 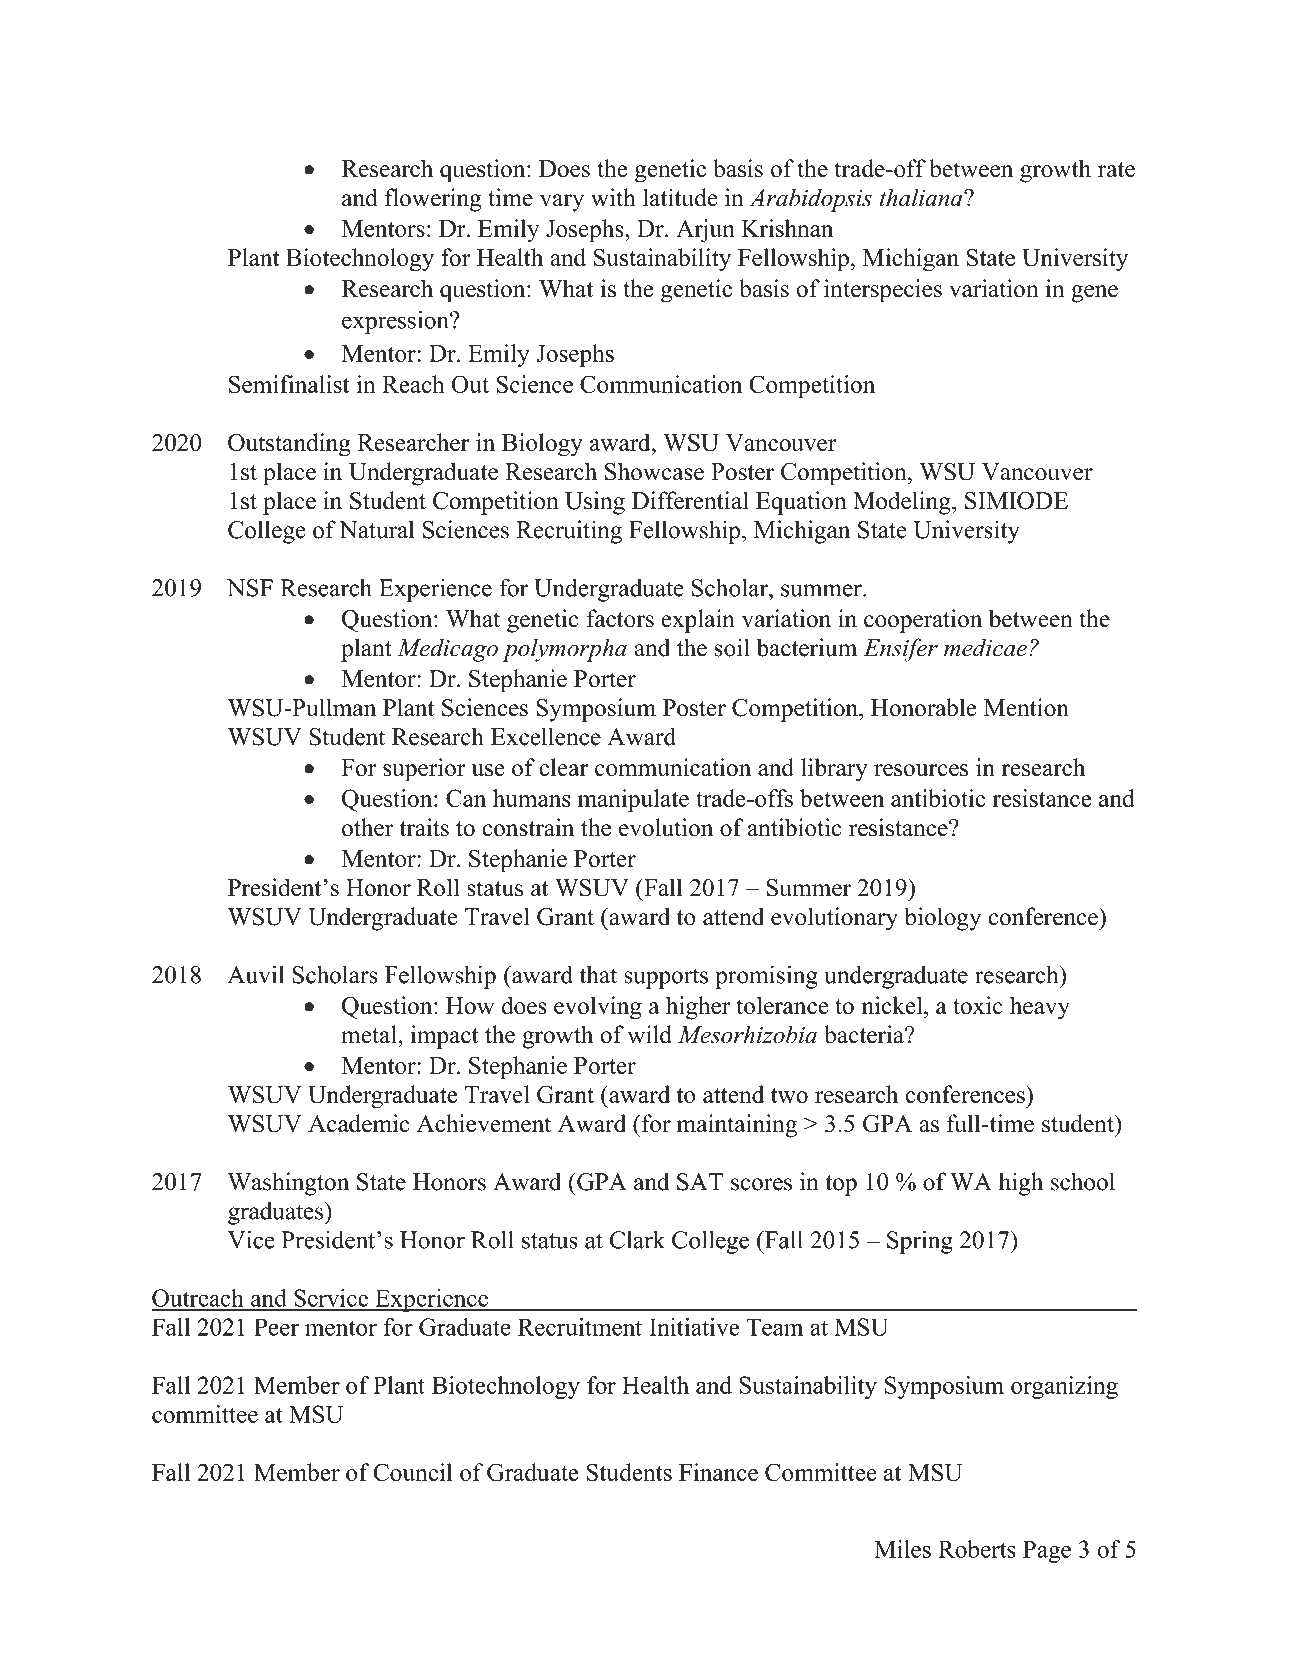 I want to click on resources, so click(x=921, y=770).
